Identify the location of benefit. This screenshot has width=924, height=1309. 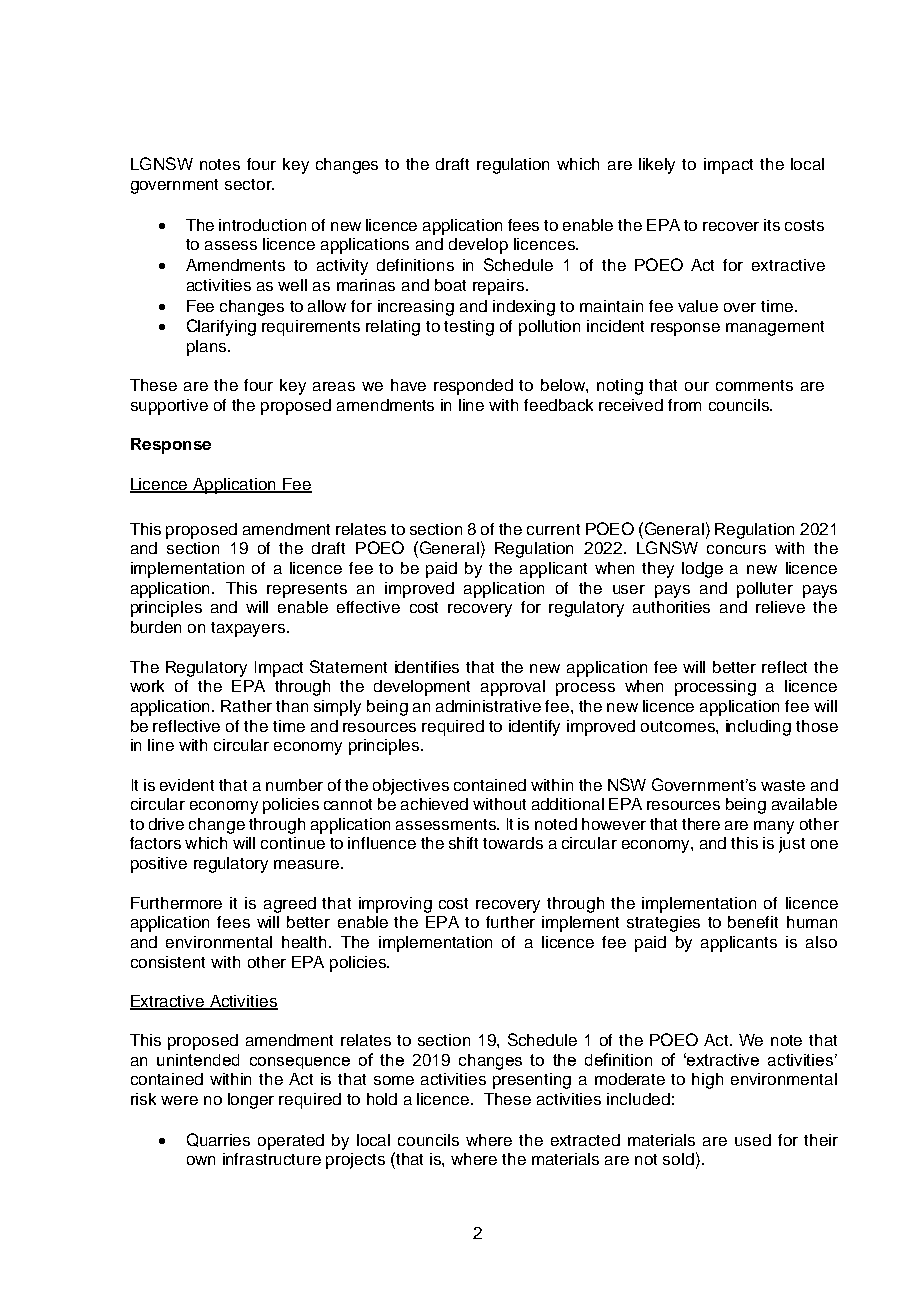
(753, 922).
